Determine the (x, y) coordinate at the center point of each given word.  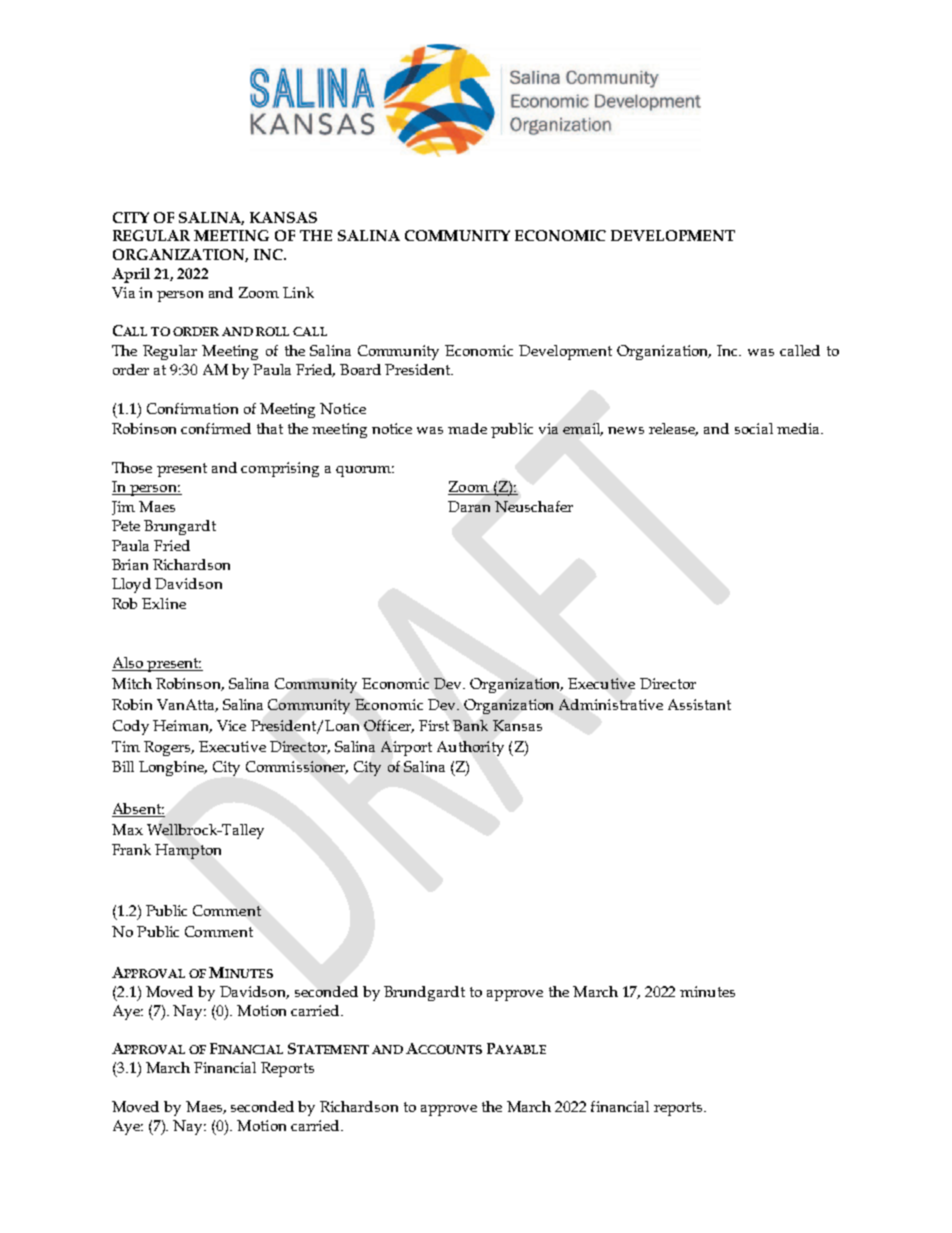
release (673, 429)
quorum (365, 471)
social (754, 428)
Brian (130, 564)
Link (298, 292)
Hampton (188, 851)
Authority (470, 748)
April (131, 275)
